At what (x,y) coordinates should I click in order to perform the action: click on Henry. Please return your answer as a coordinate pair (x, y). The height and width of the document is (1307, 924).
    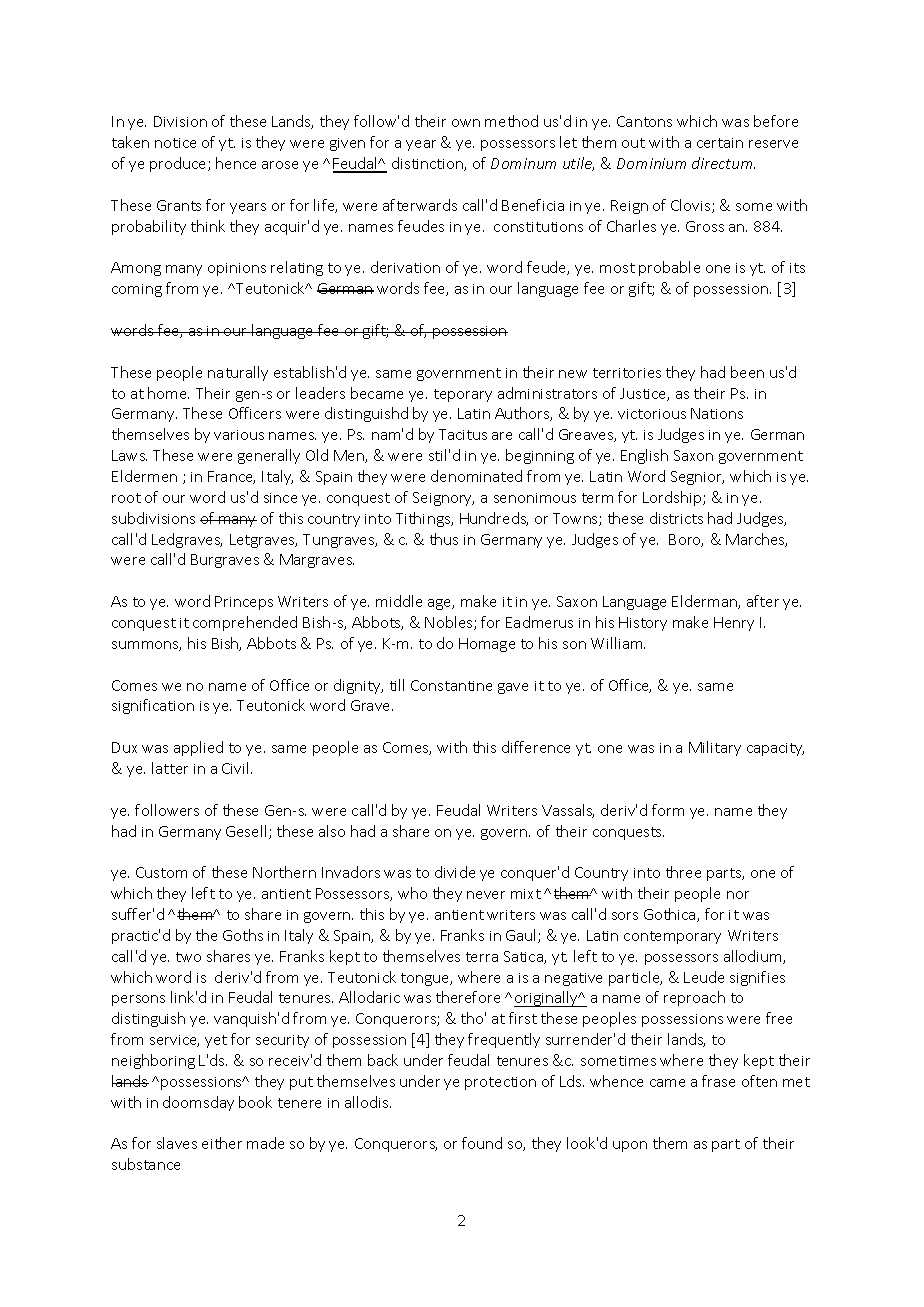
    Looking at the image, I should click on (734, 624).
